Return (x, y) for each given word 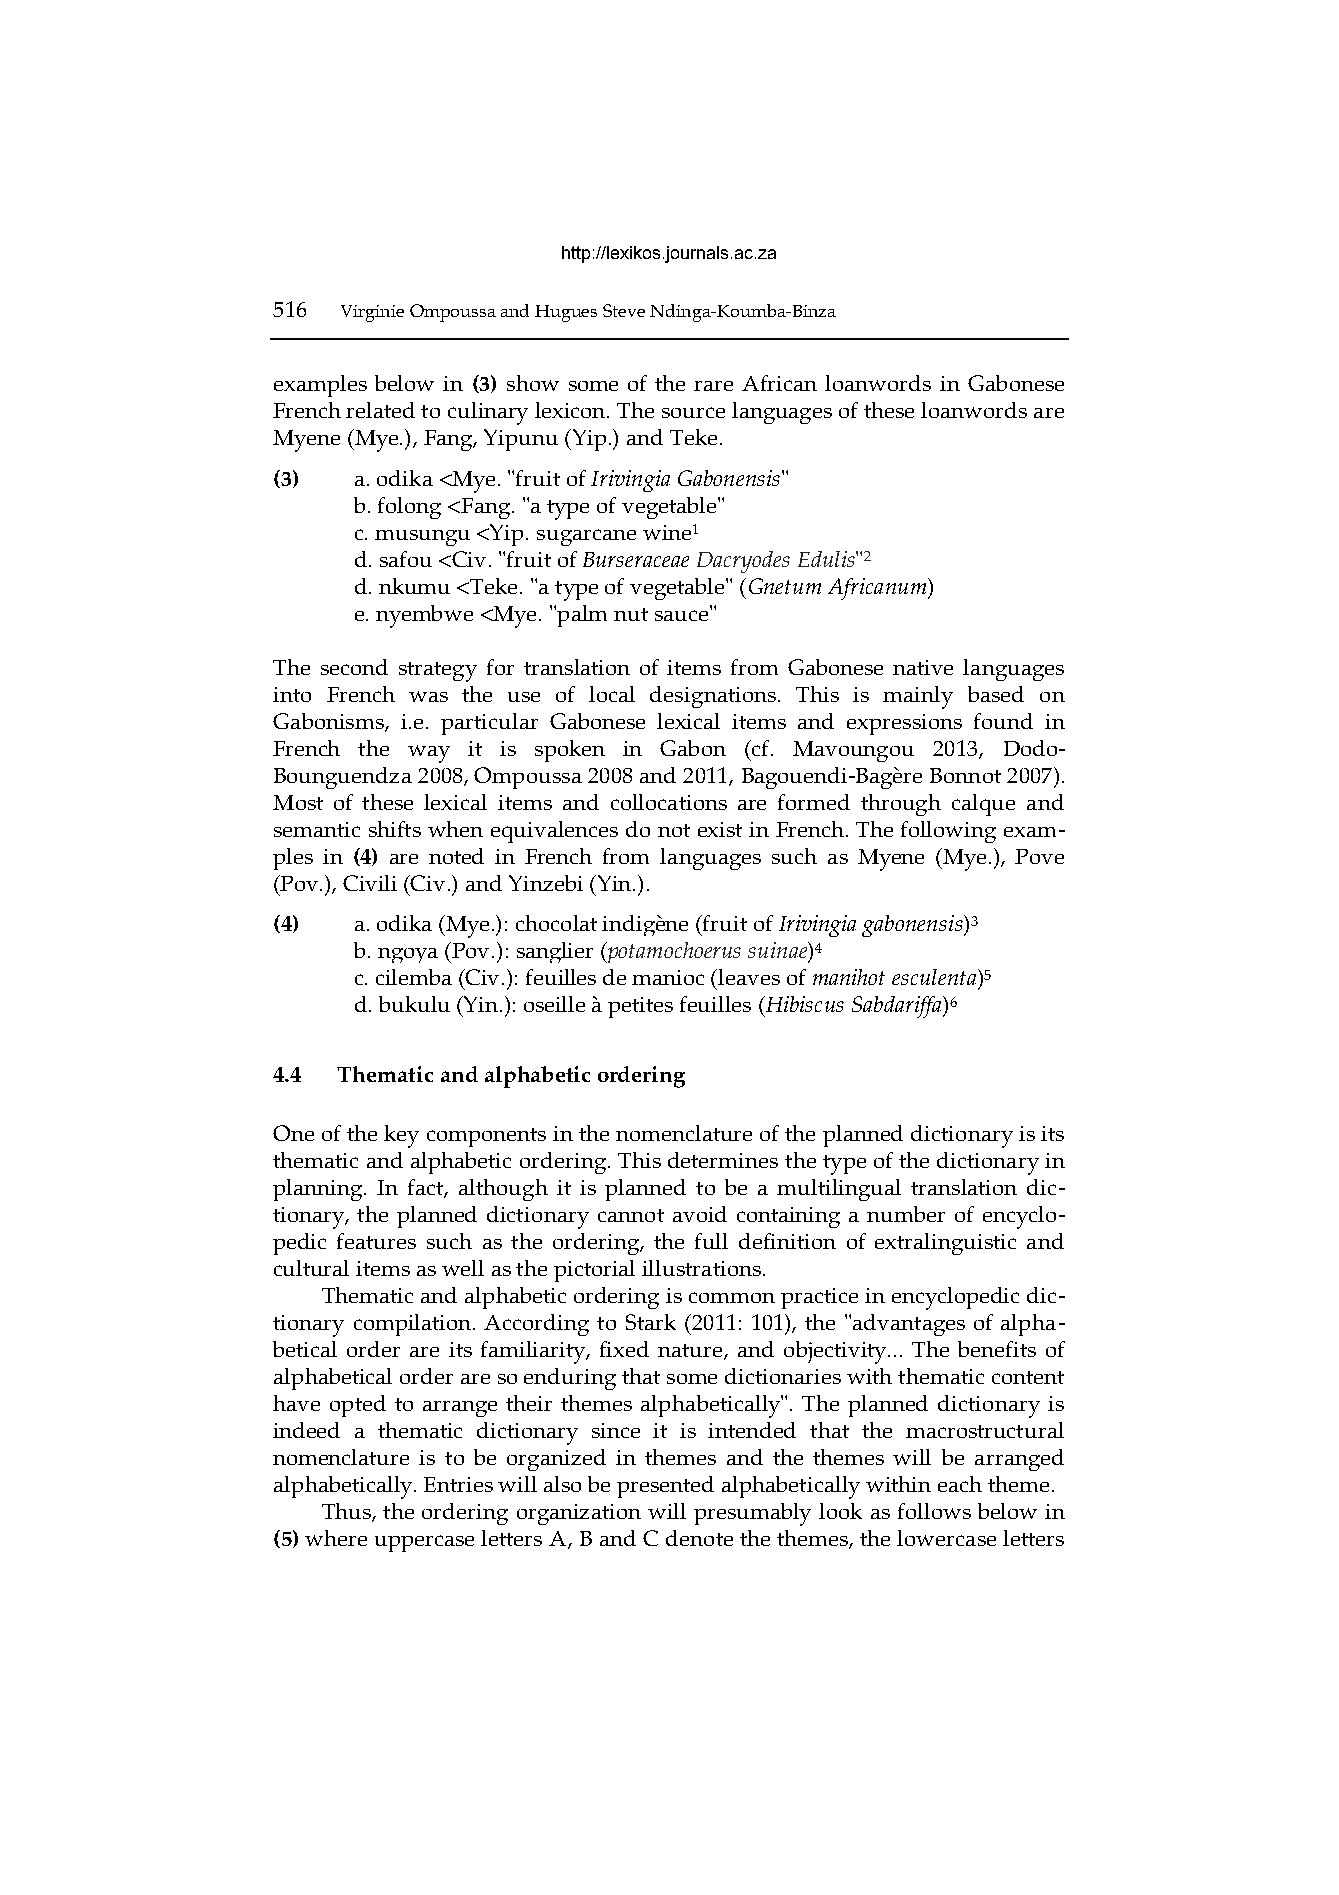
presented (665, 1487)
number (906, 1214)
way (429, 754)
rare (713, 386)
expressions (904, 724)
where (336, 1538)
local (612, 694)
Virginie (372, 313)
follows (934, 1511)
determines (723, 1160)
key (401, 1136)
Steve (624, 310)
